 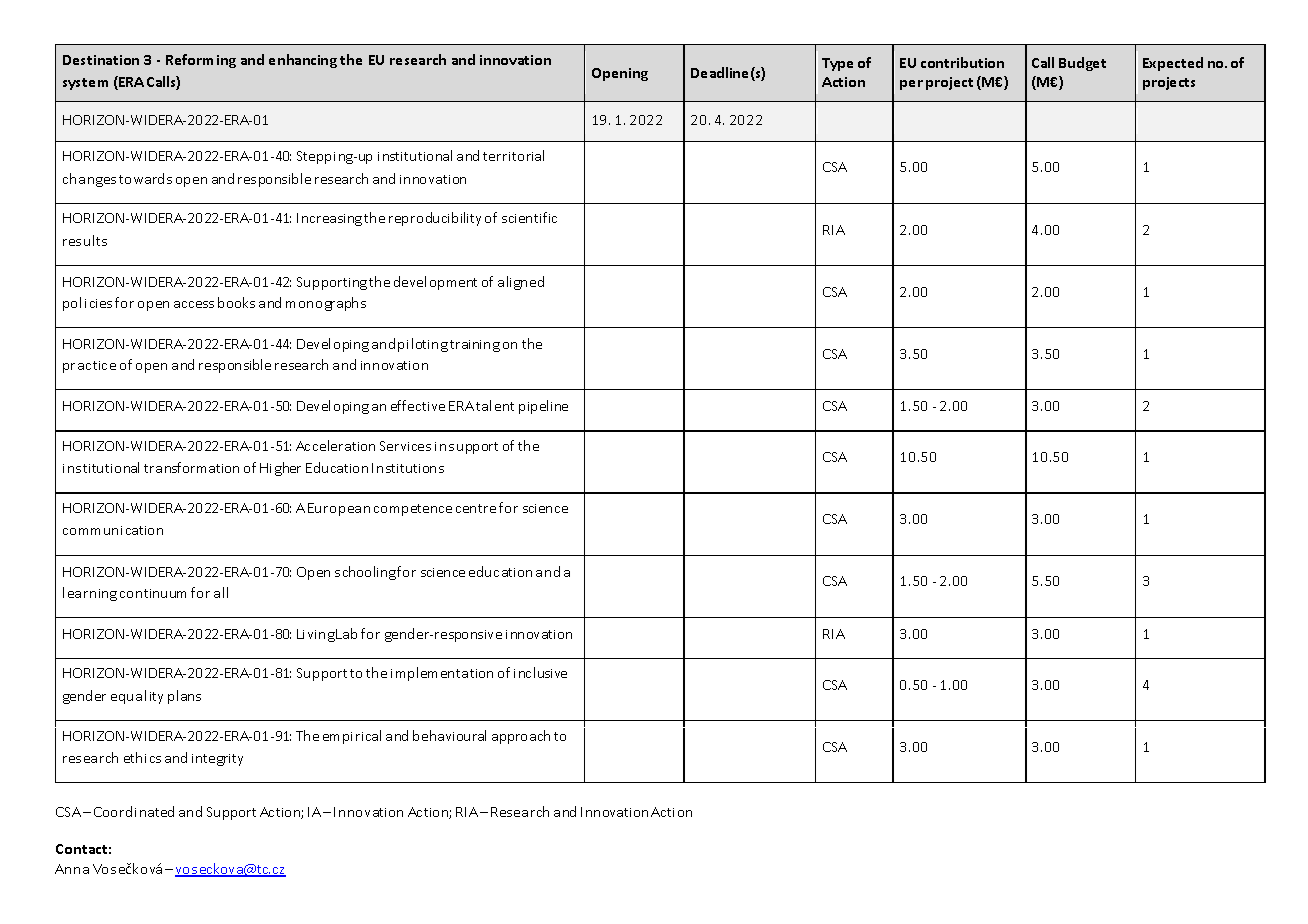 I want to click on Reforming, so click(x=201, y=61).
